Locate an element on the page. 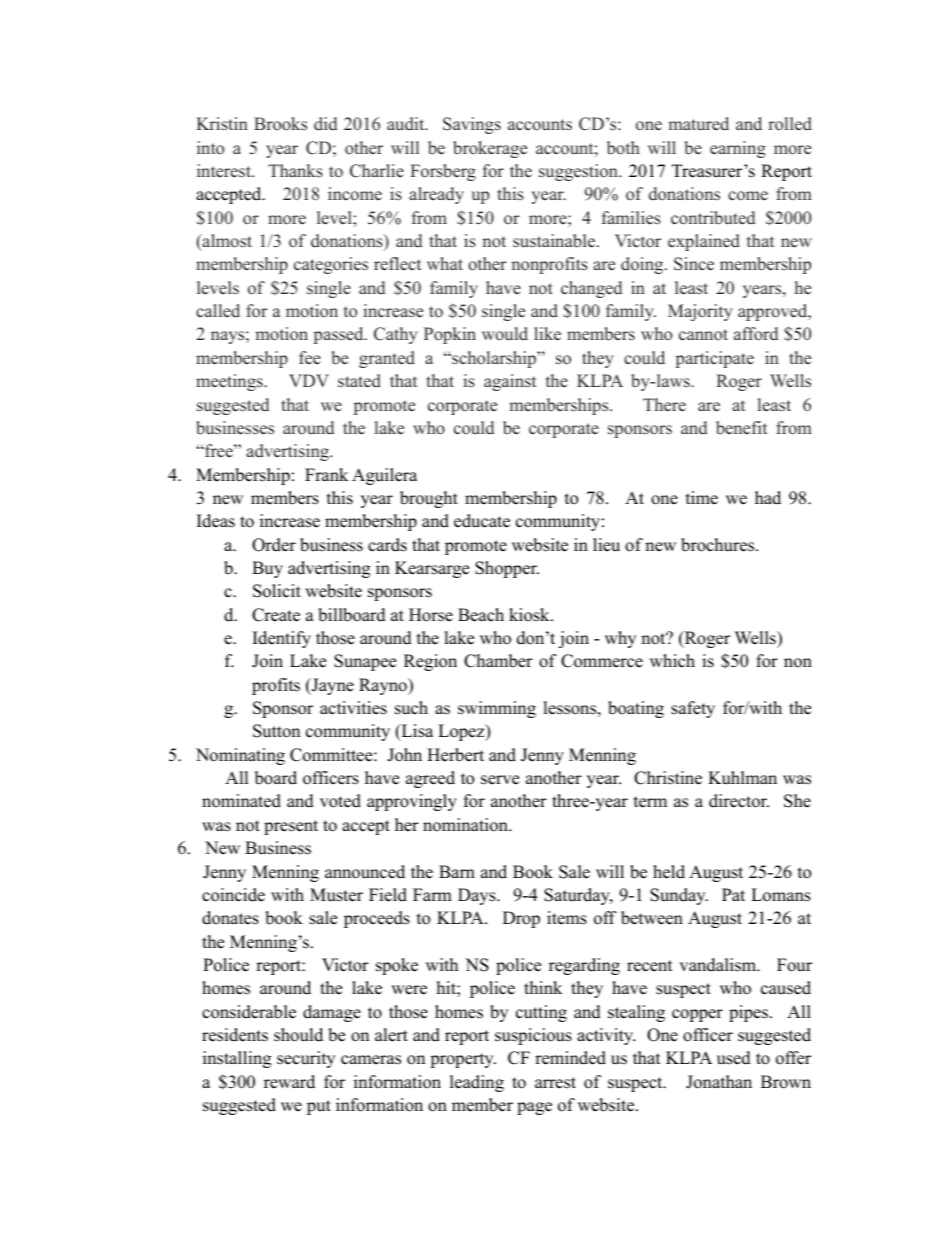  against is located at coordinates (510, 382).
